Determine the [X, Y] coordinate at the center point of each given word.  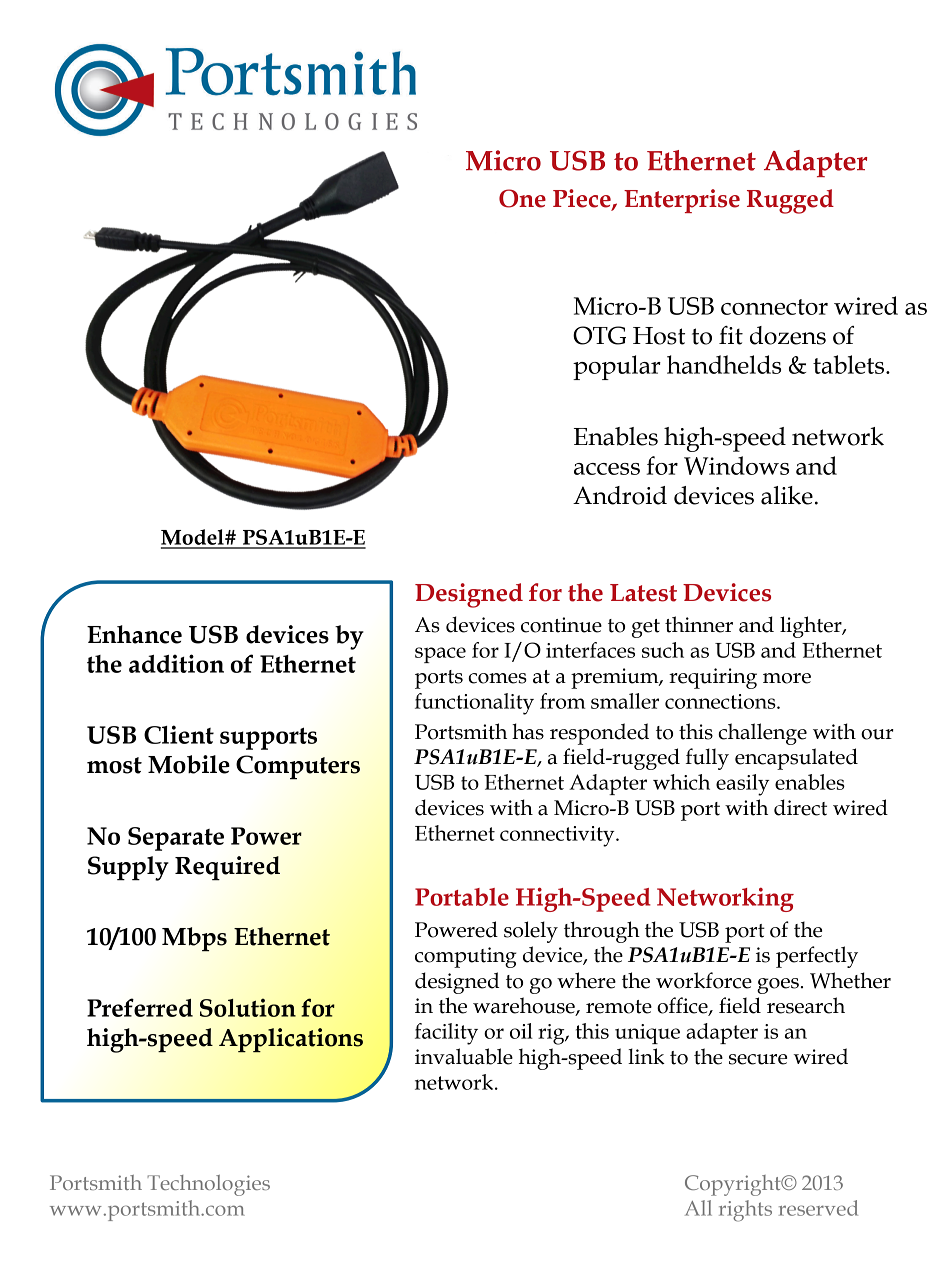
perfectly [817, 957]
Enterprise [682, 201]
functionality [474, 704]
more [787, 678]
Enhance [134, 634]
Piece [583, 199]
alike [787, 495]
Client [179, 734]
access [607, 469]
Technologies [208, 1185]
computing [465, 957]
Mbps [194, 939]
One [522, 198]
